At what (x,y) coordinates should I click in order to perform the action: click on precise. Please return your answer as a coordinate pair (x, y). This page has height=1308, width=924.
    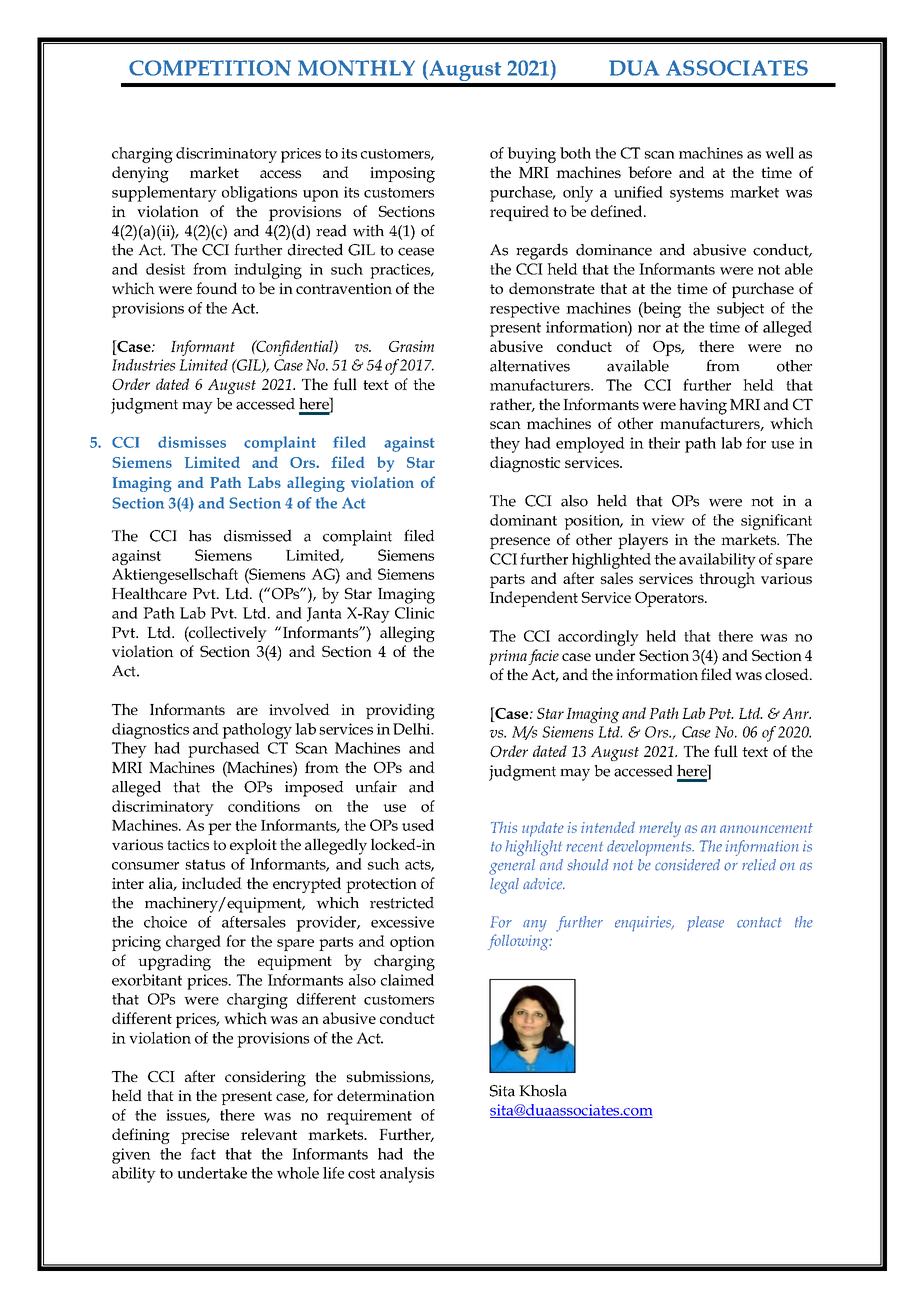
    Looking at the image, I should click on (205, 1136).
